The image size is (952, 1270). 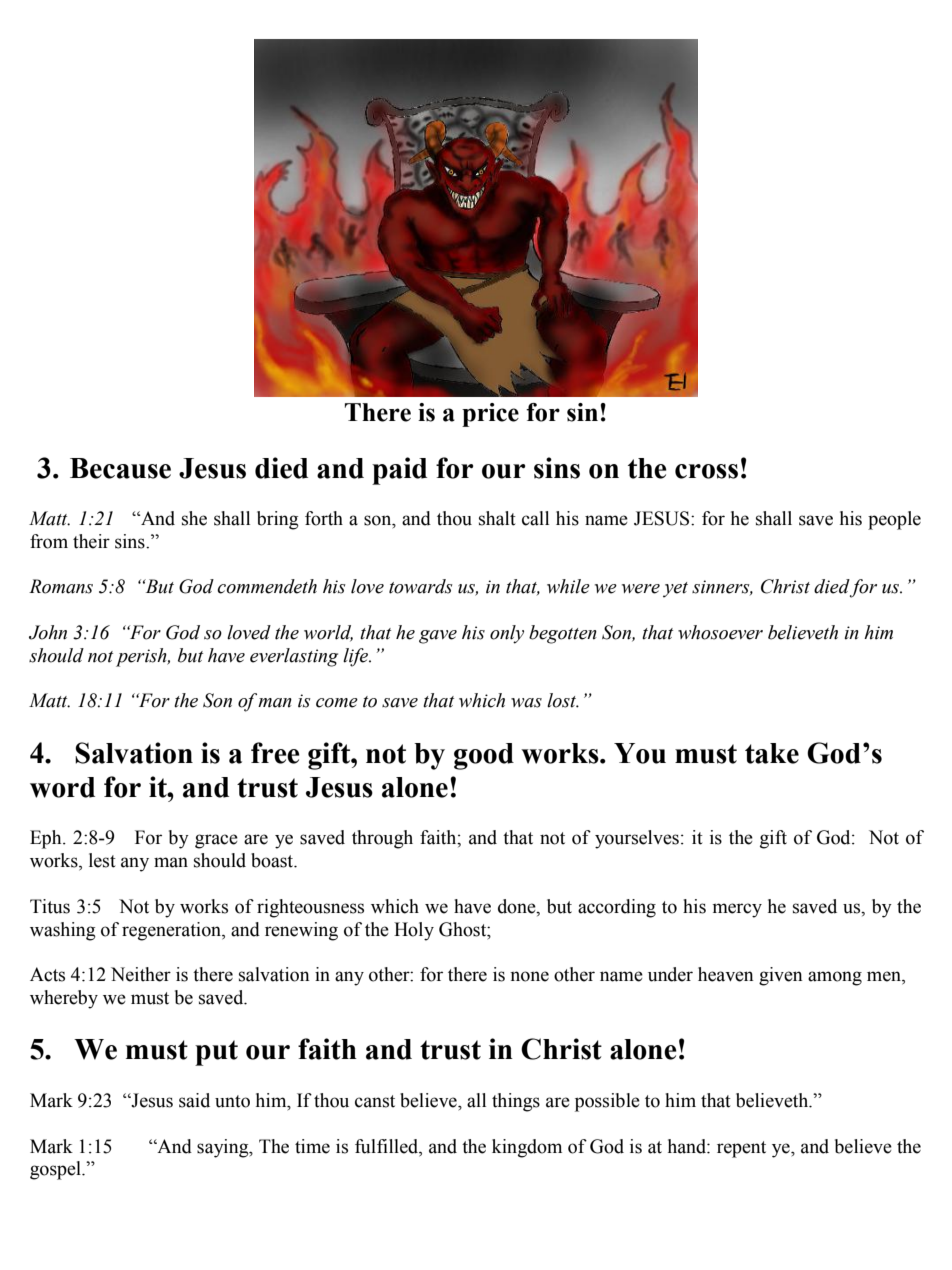 I want to click on only, so click(x=507, y=634).
